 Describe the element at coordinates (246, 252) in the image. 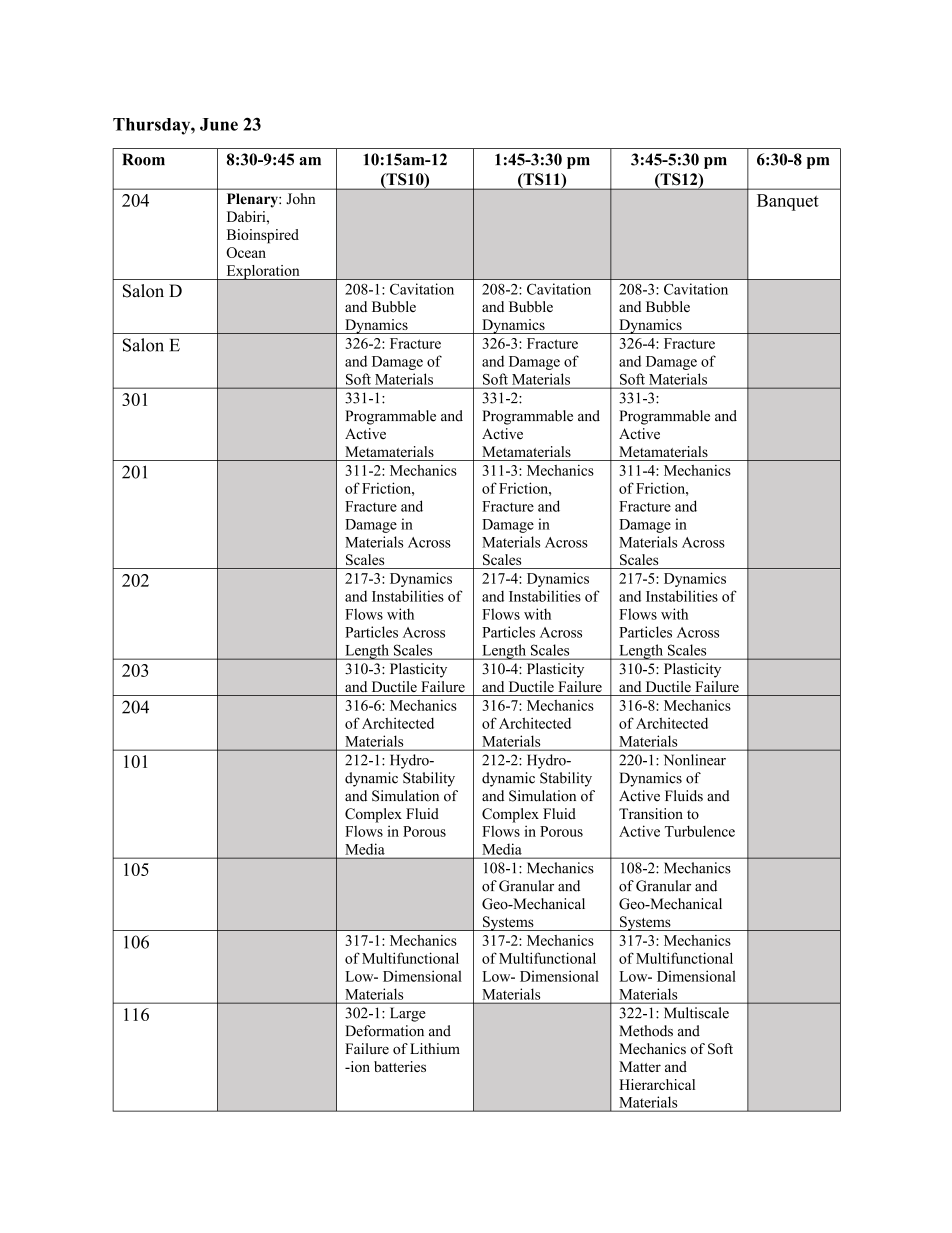

I see `Ocean` at that location.
